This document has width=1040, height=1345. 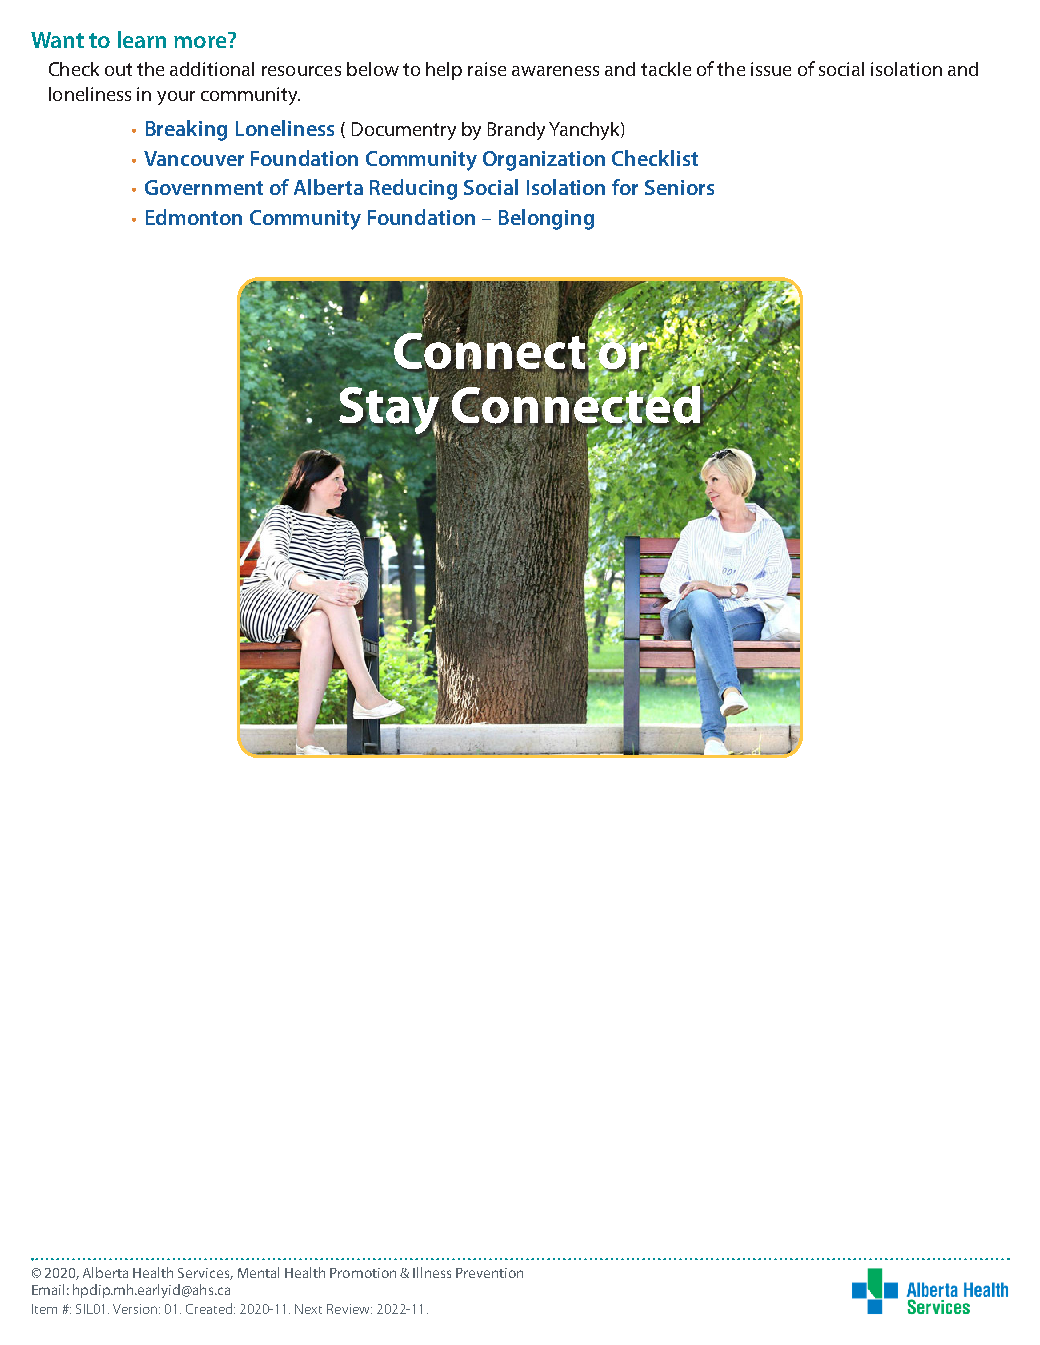 What do you see at coordinates (546, 219) in the document?
I see `Belonging` at bounding box center [546, 219].
